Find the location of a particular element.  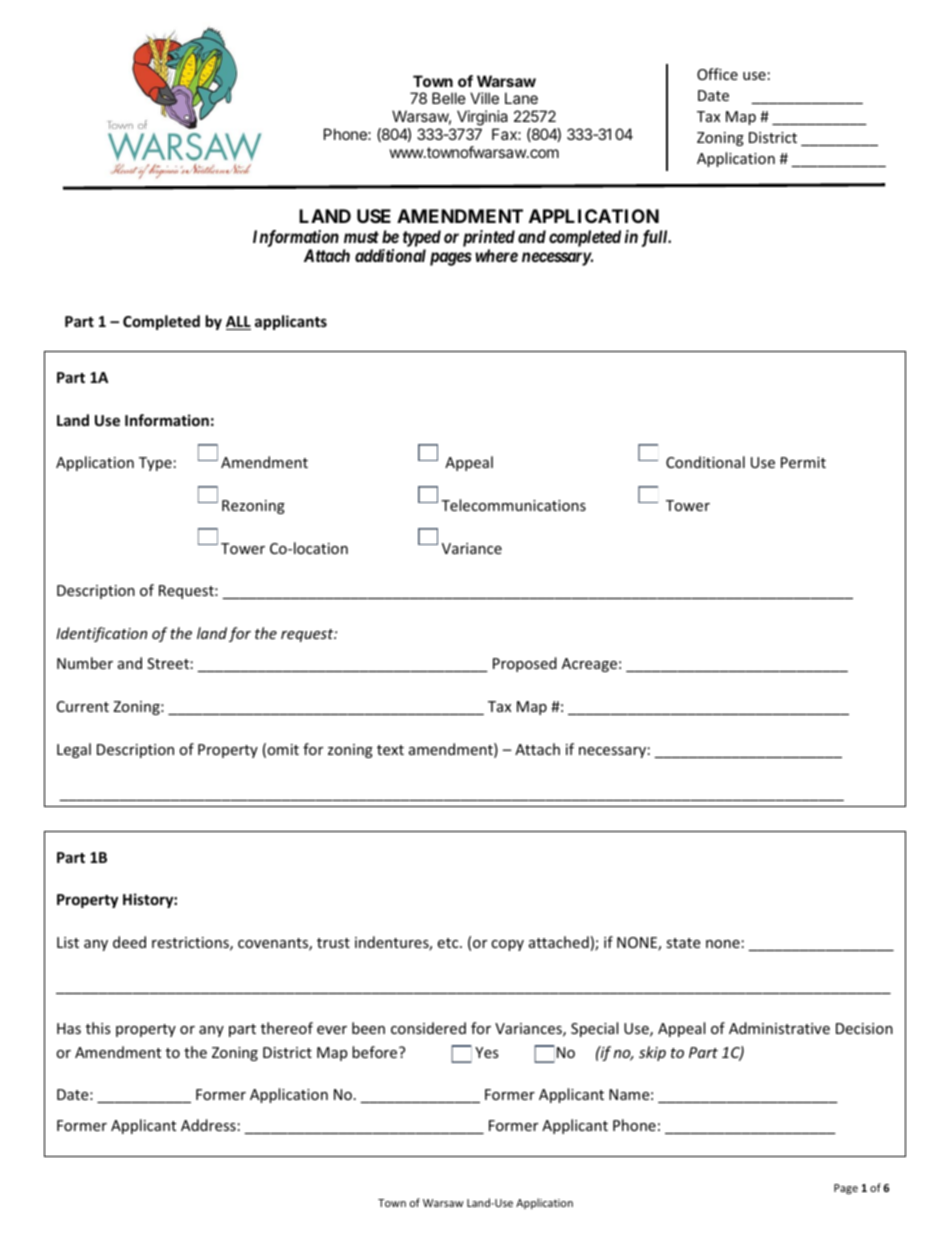

Address is located at coordinates (208, 1125).
